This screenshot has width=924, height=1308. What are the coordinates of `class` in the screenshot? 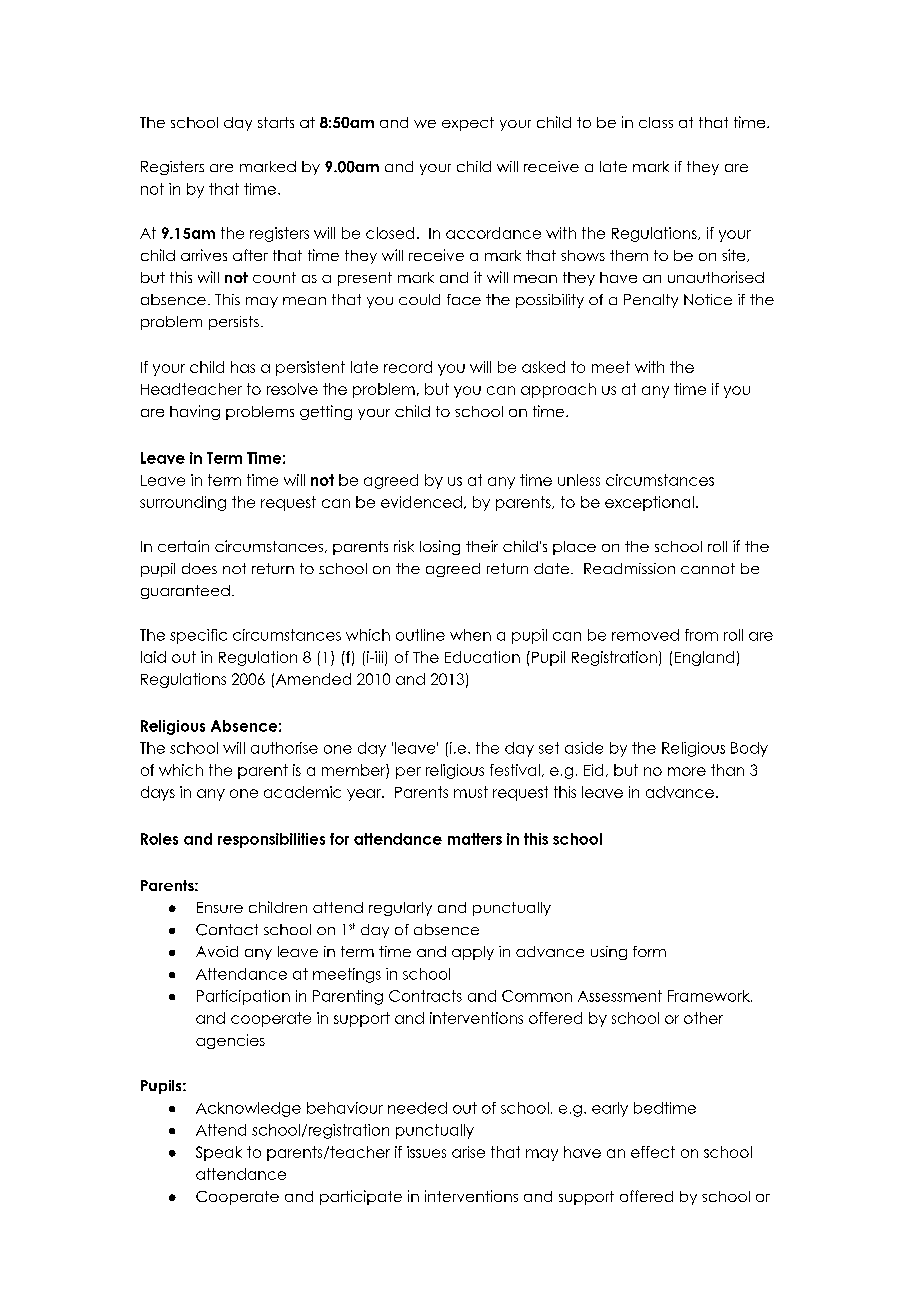 It's located at (656, 122).
